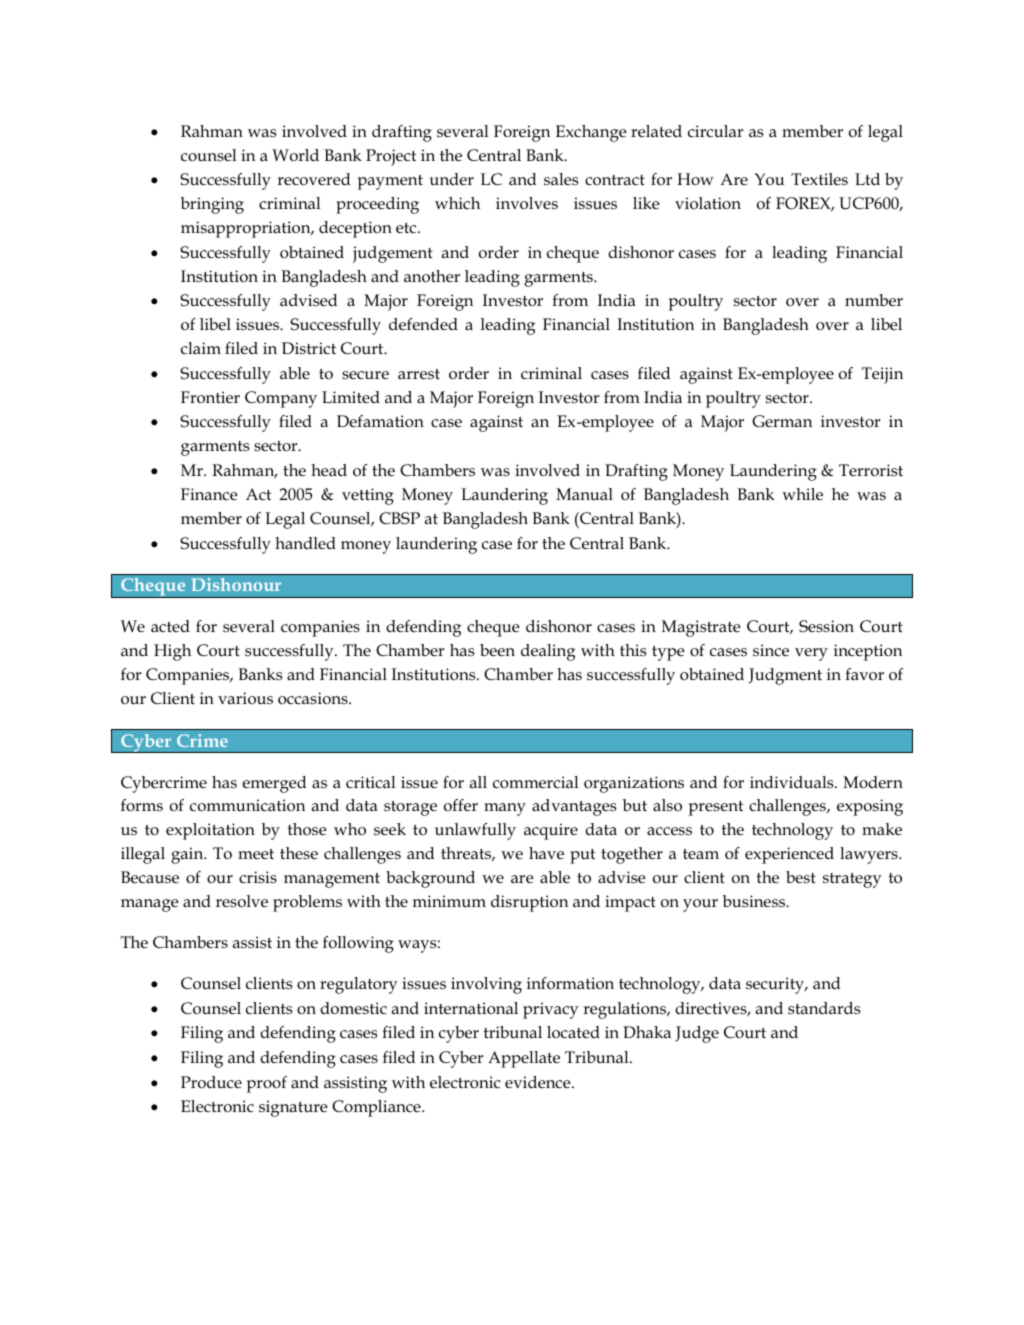 Image resolution: width=1024 pixels, height=1325 pixels. I want to click on Textiles, so click(819, 179).
